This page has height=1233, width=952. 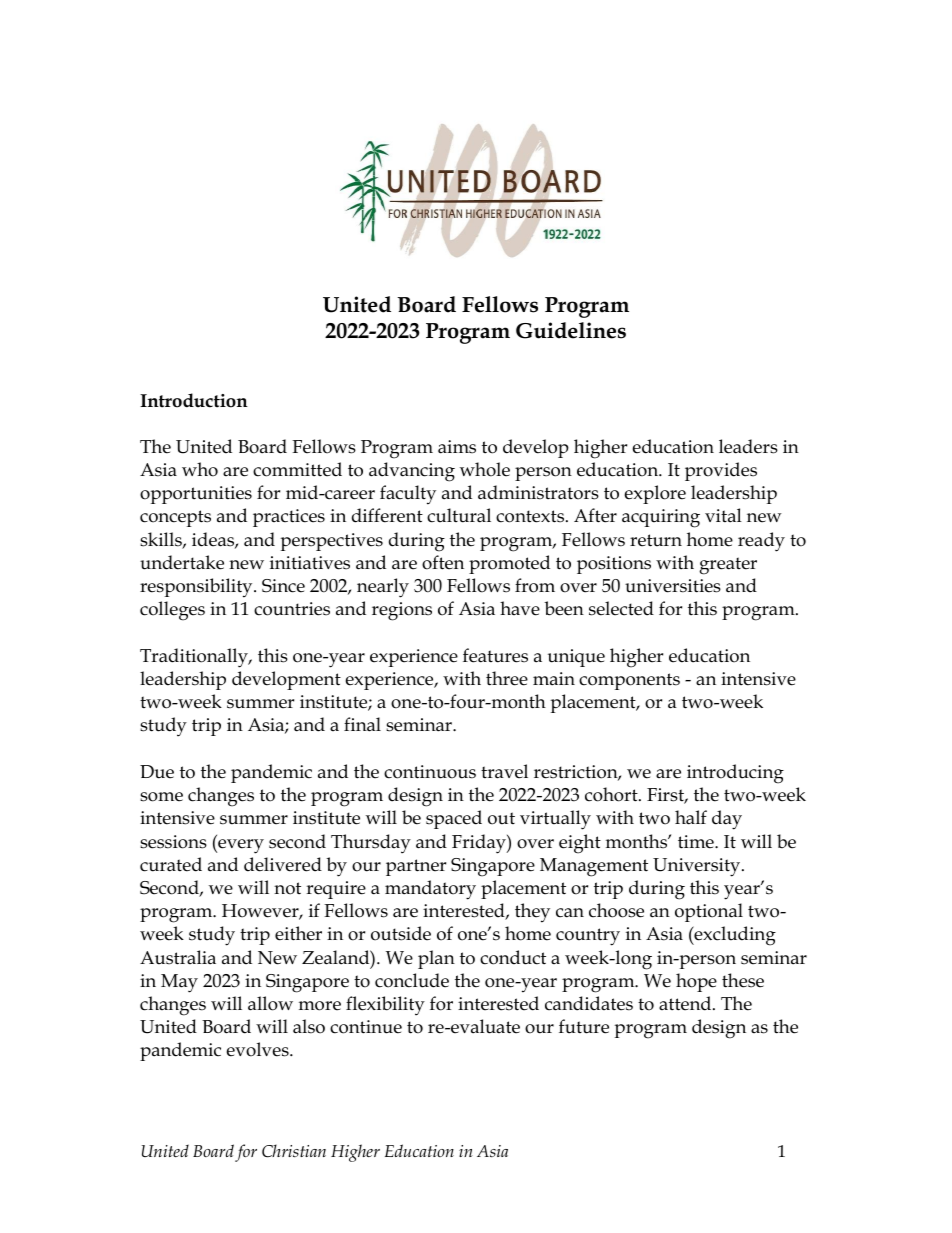 What do you see at coordinates (709, 912) in the page?
I see `optional` at bounding box center [709, 912].
